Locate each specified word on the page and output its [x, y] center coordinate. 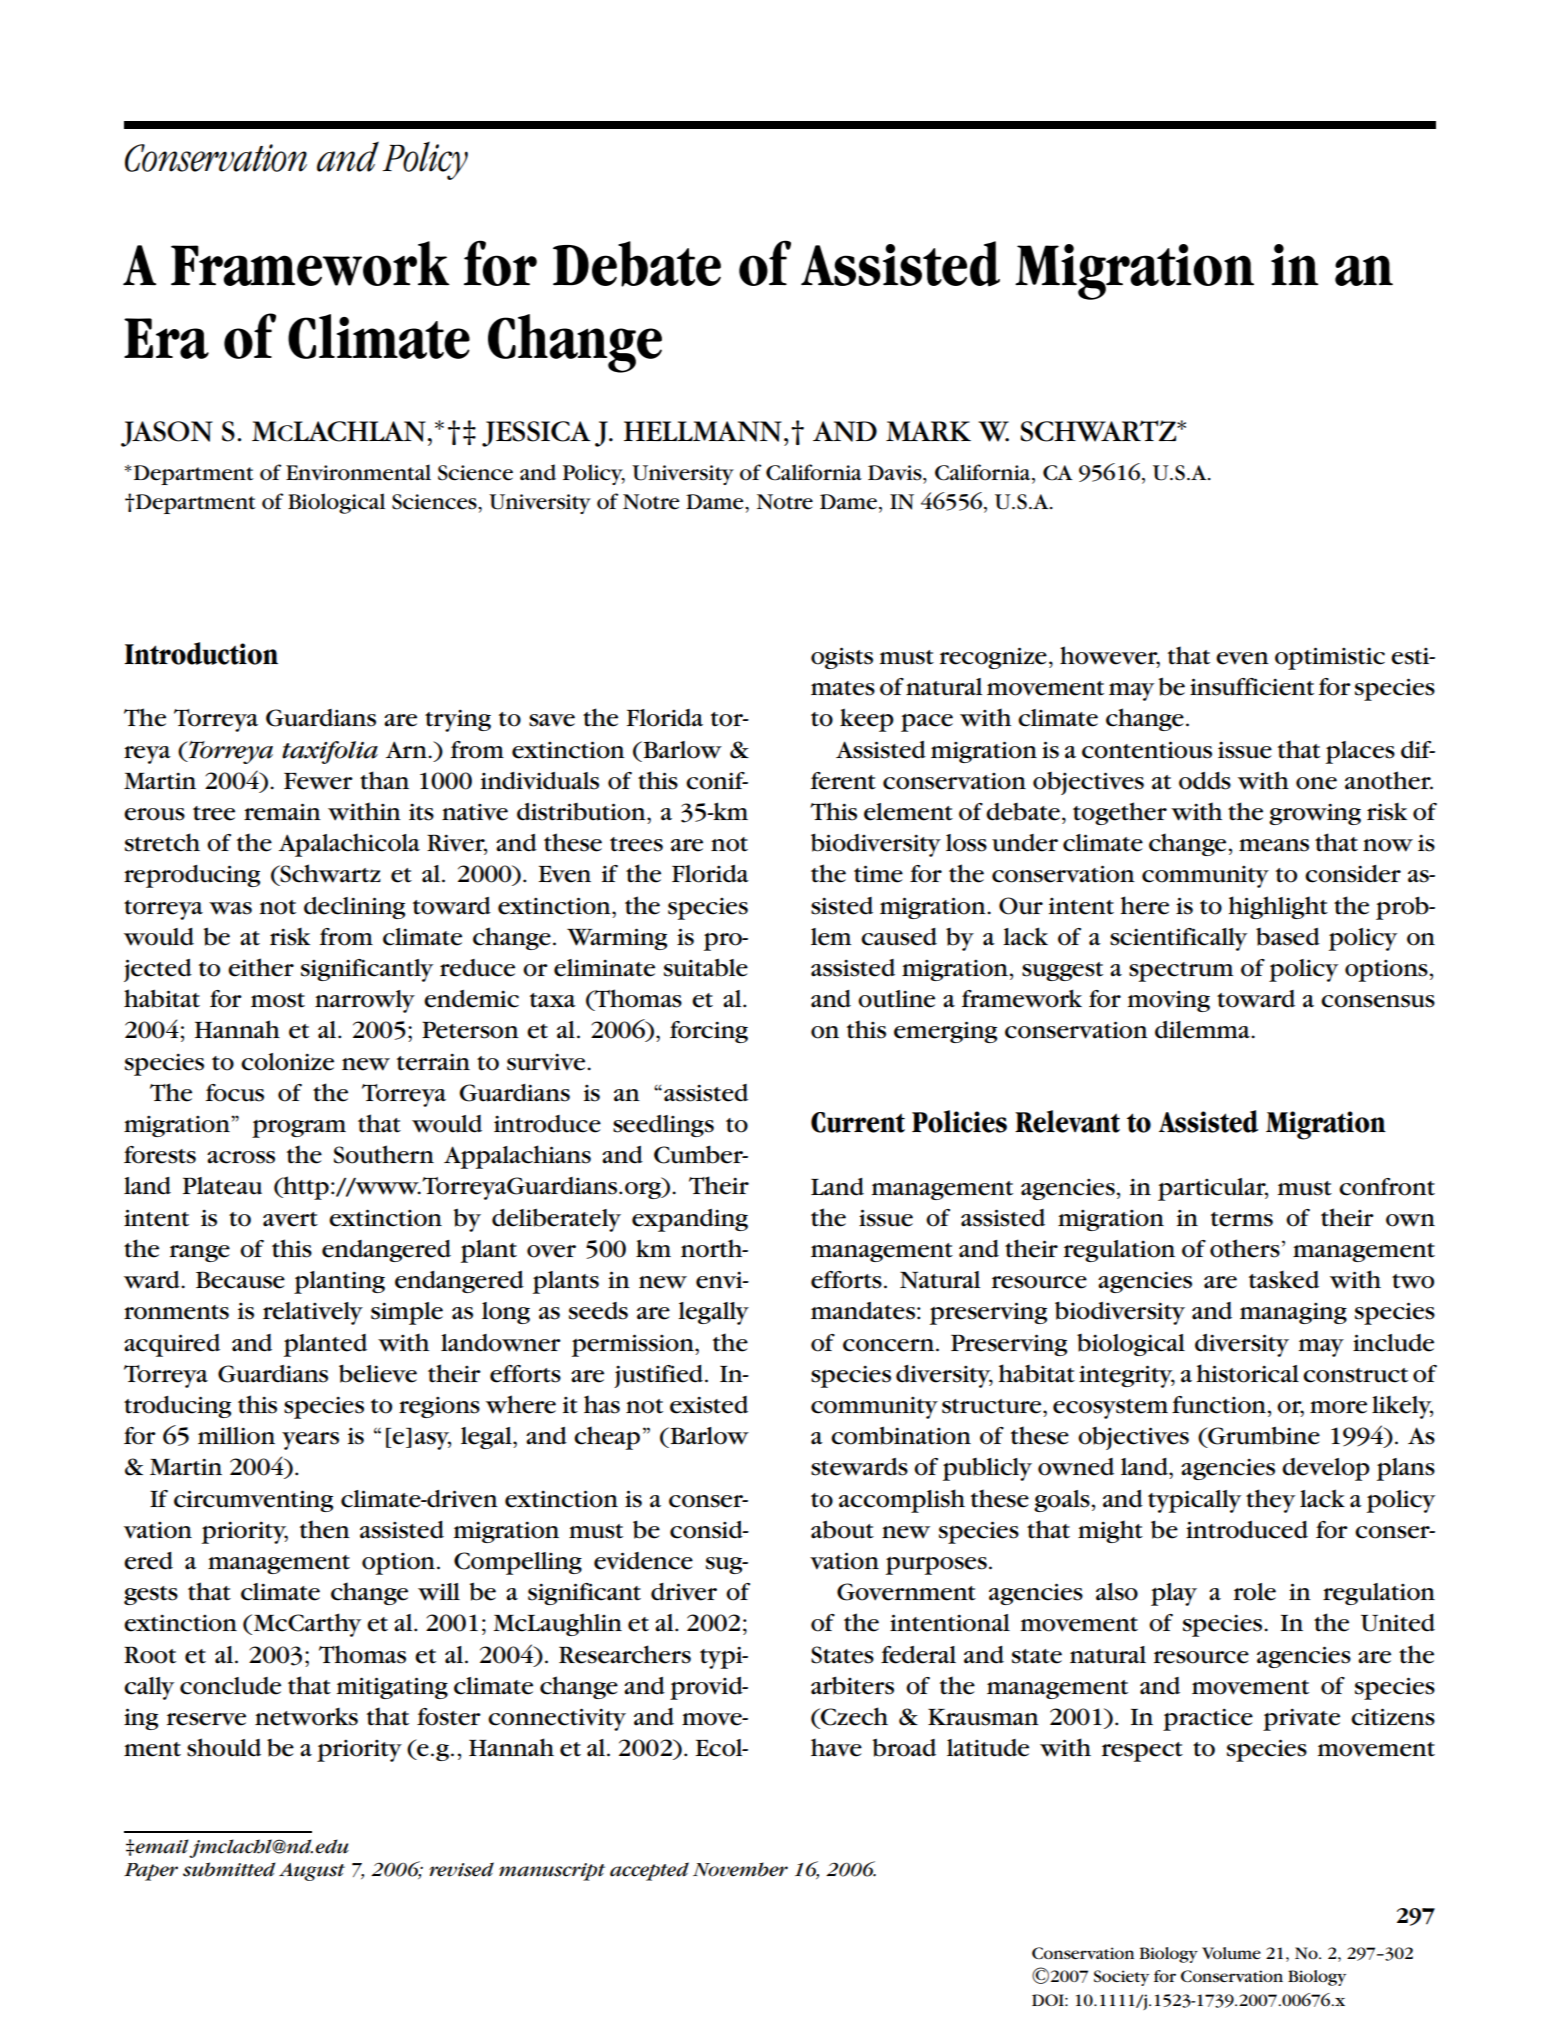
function [1219, 1405]
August [312, 1872]
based [1288, 937]
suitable [706, 967]
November [740, 1869]
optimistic [1330, 658]
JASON [167, 434]
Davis [896, 473]
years [310, 1441]
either [261, 967]
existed [709, 1405]
